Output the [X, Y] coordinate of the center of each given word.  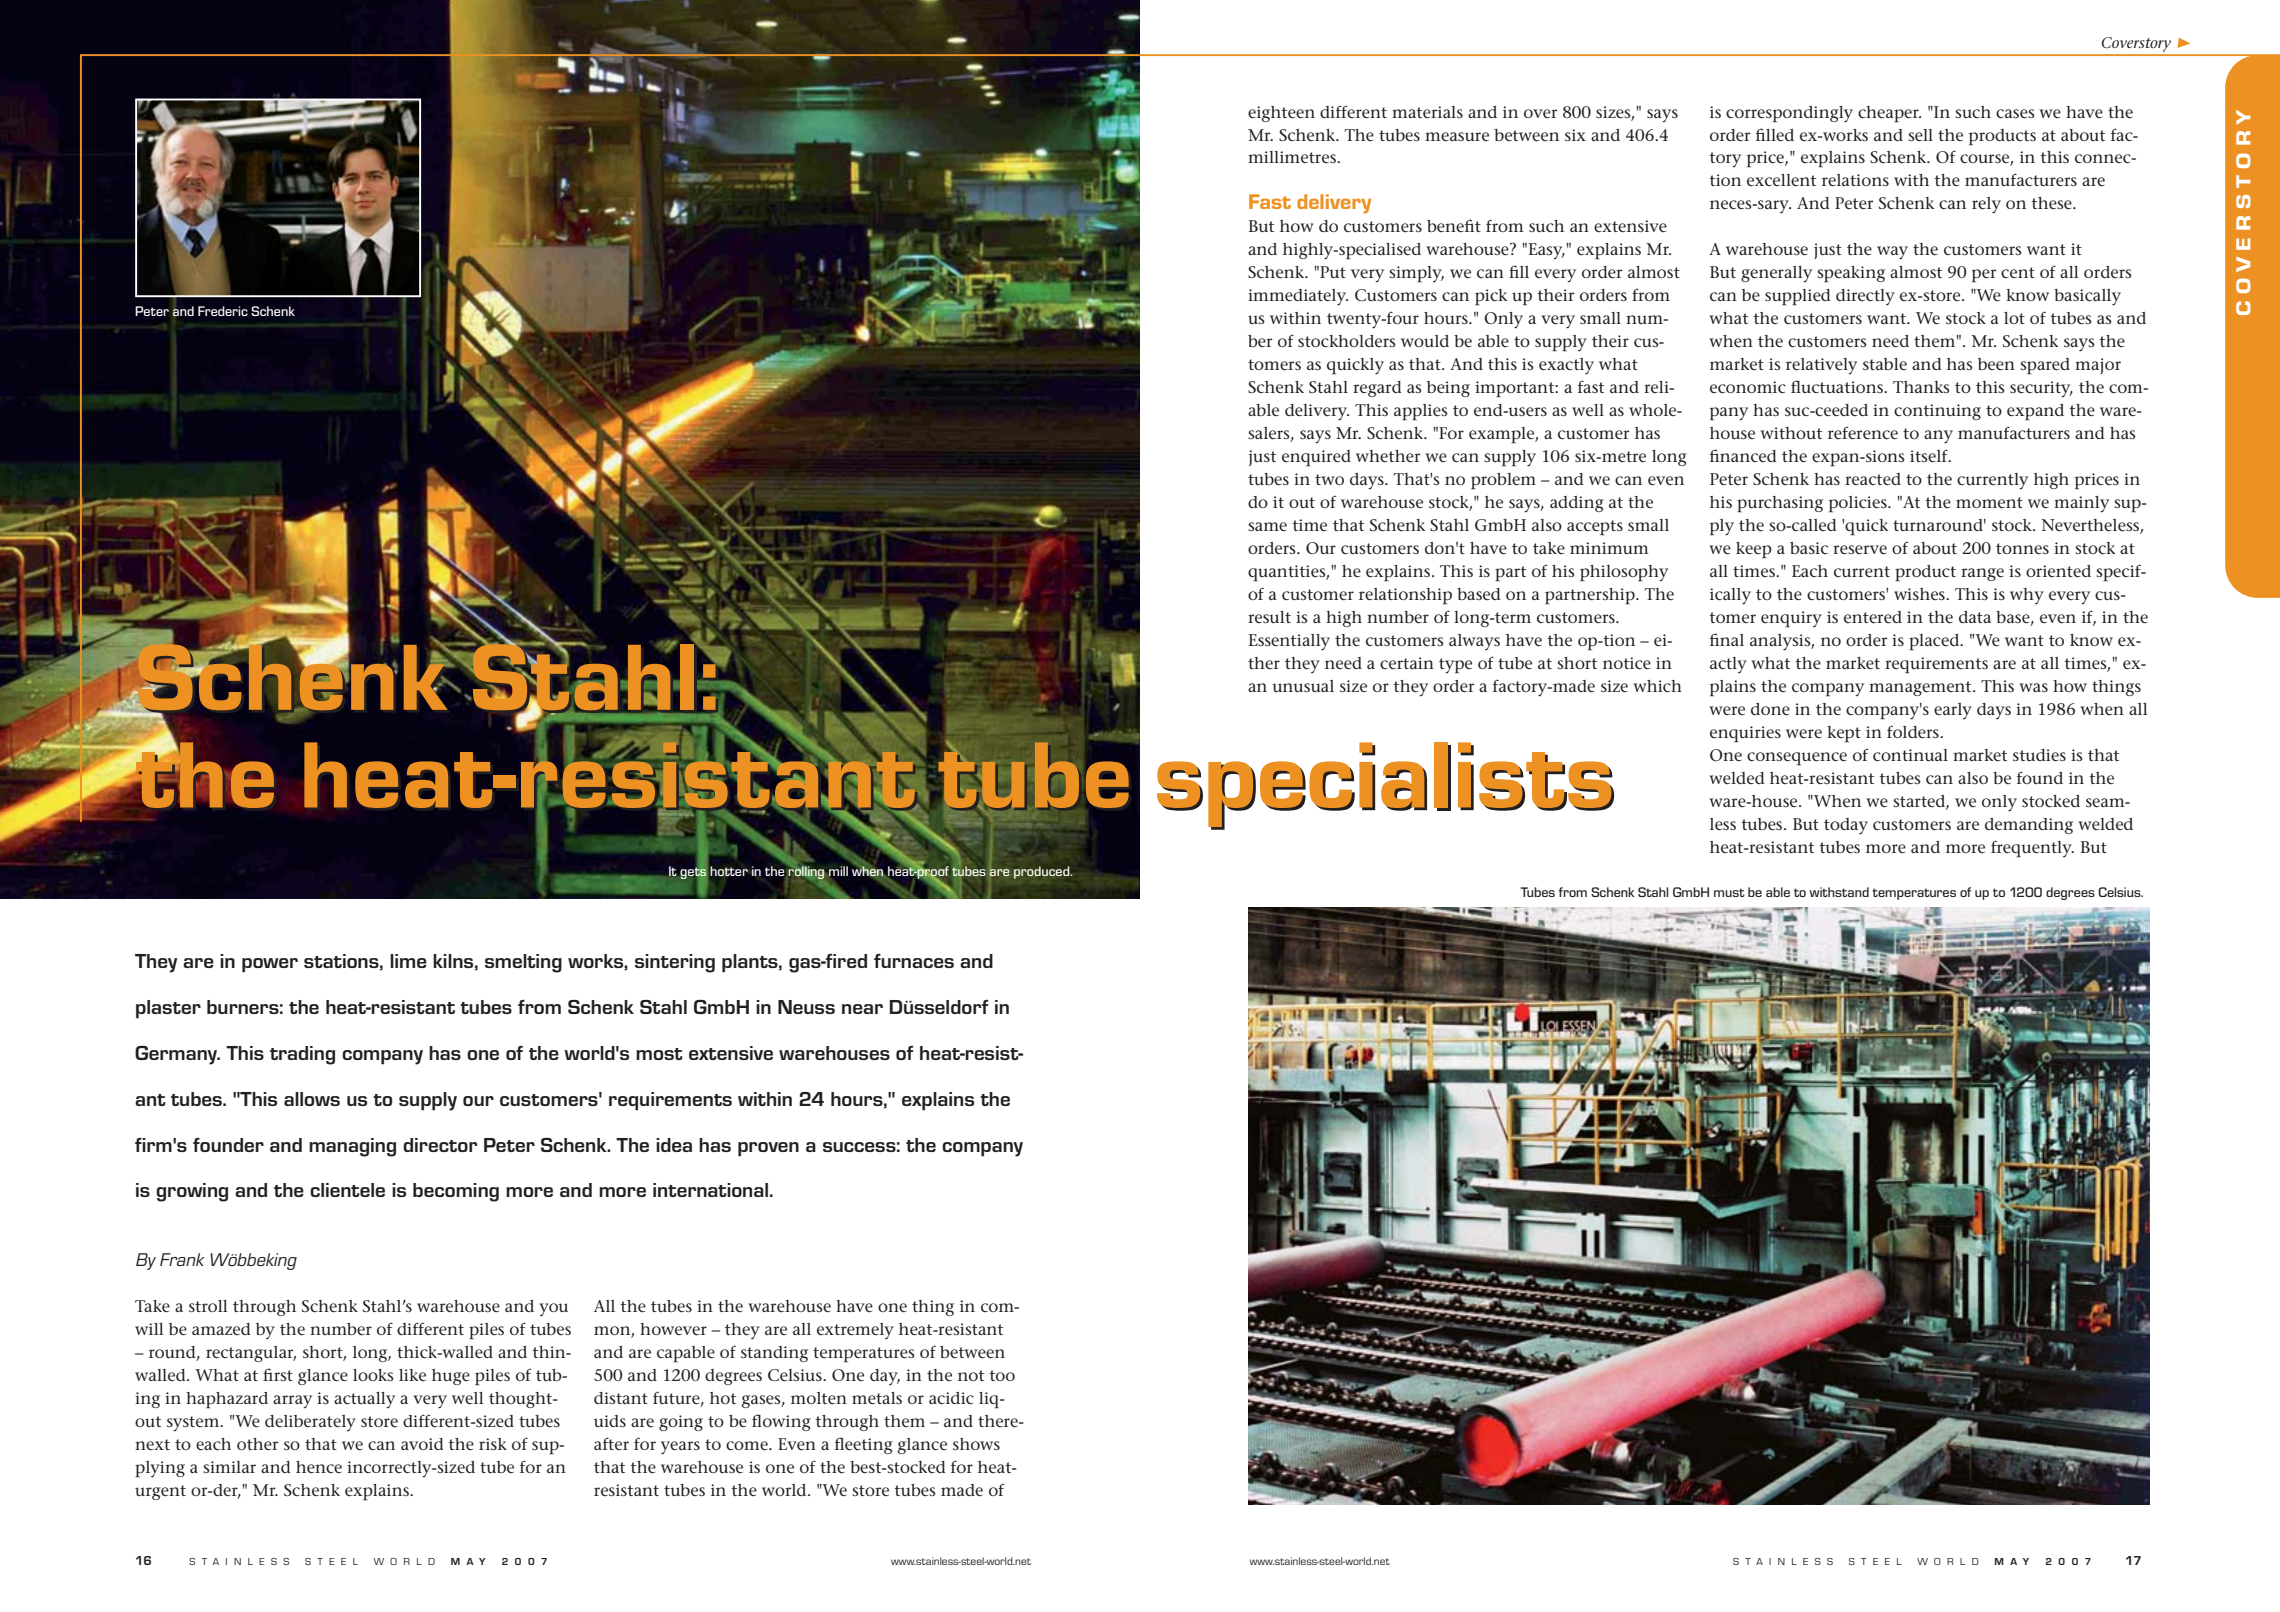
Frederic [223, 311]
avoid [422, 1444]
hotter [729, 871]
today [1846, 826]
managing [352, 1147]
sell [1920, 135]
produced [1043, 872]
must [1729, 892]
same [1267, 527]
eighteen [1281, 114]
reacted [1873, 479]
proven [768, 1149]
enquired [1316, 458]
